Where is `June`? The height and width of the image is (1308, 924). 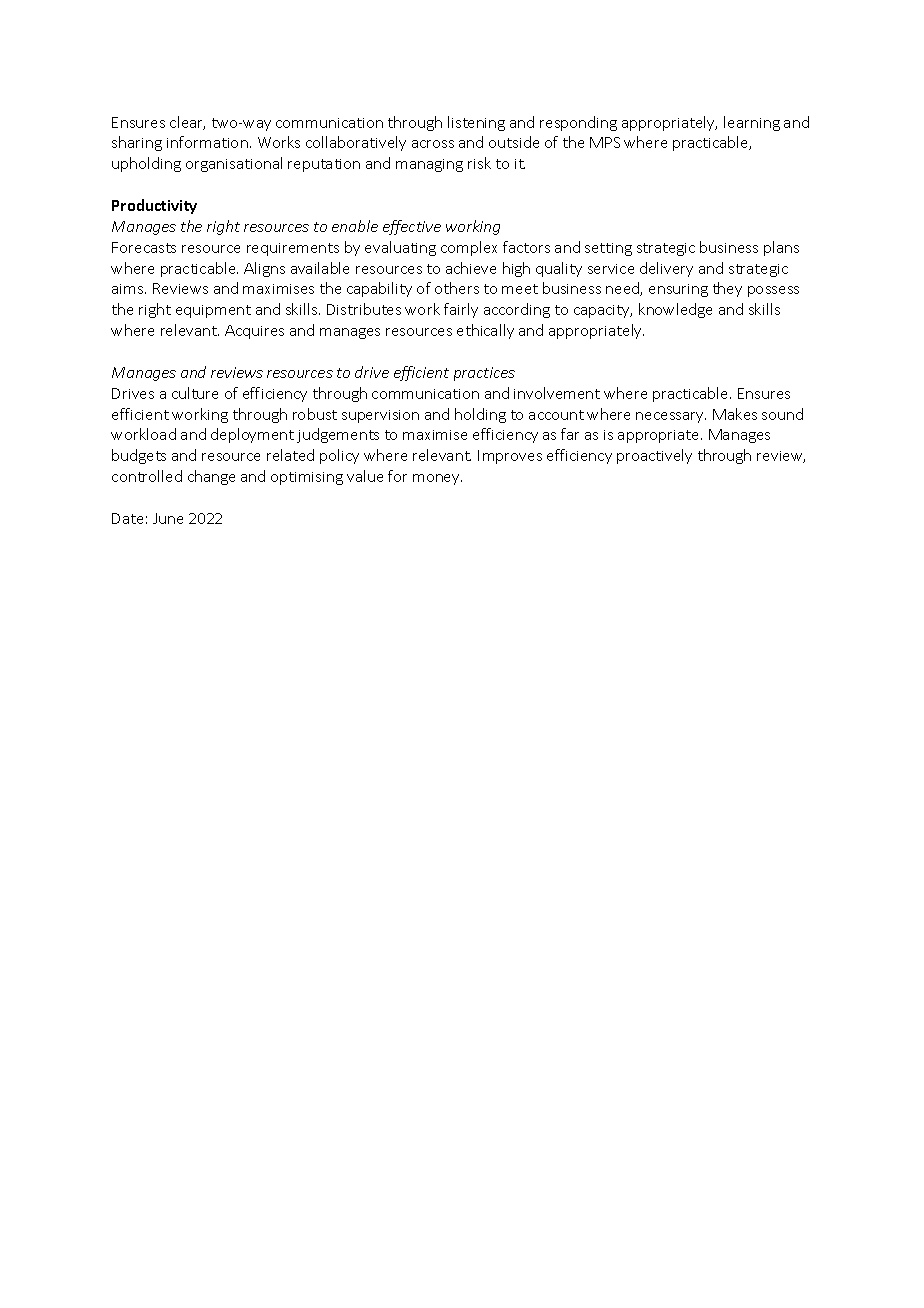 June is located at coordinates (168, 518).
